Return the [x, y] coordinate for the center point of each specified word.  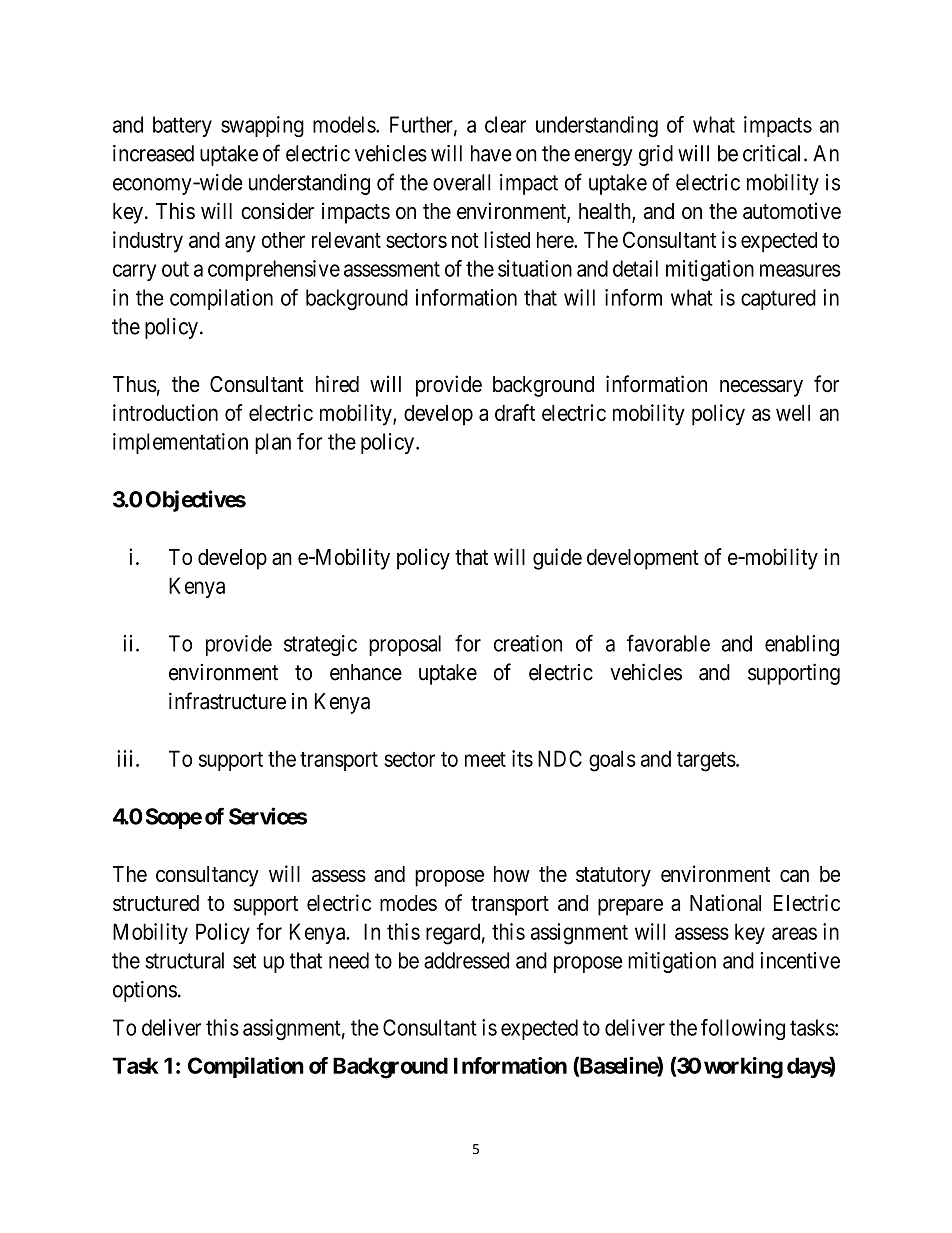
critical [774, 153]
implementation [180, 443]
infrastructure [227, 701]
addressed [466, 960]
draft [515, 412]
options [145, 991]
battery [182, 126]
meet [485, 759]
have [491, 153]
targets [706, 762]
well [793, 413]
